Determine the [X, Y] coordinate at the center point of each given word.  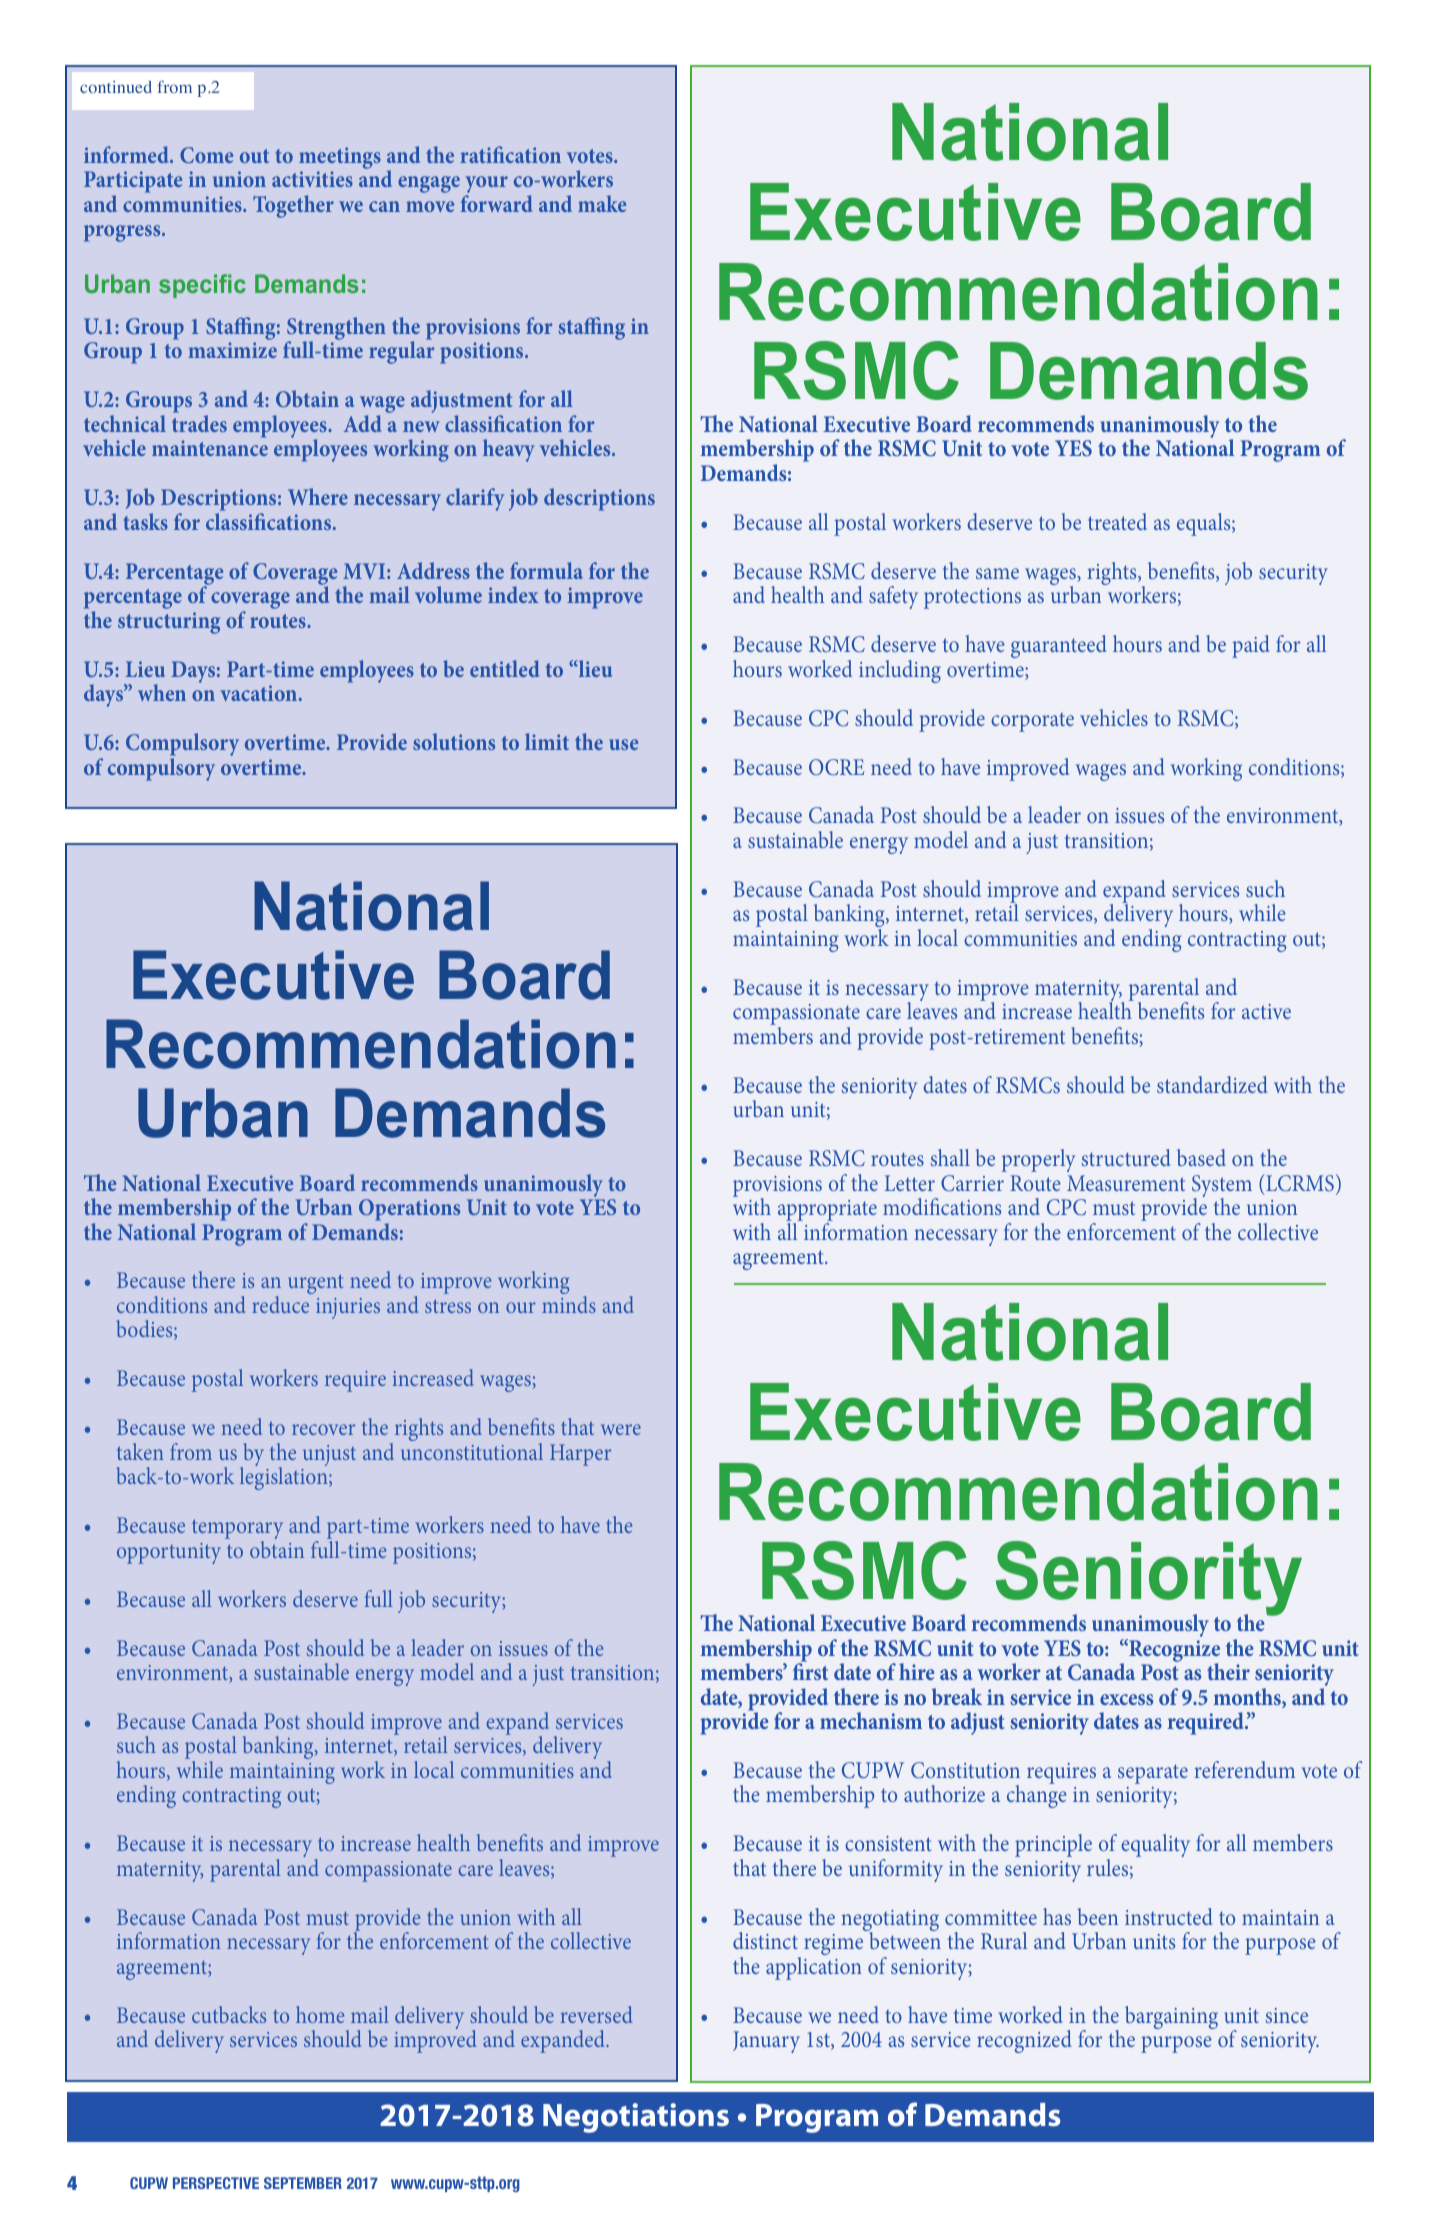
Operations [409, 1211]
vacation [260, 693]
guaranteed [1059, 646]
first [810, 1670]
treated [1117, 521]
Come [206, 155]
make [602, 203]
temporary [237, 1530]
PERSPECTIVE [216, 2183]
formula [546, 570]
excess [1126, 1699]
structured [1126, 1157]
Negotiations [636, 2118]
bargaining [1171, 2017]
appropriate [827, 1212]
